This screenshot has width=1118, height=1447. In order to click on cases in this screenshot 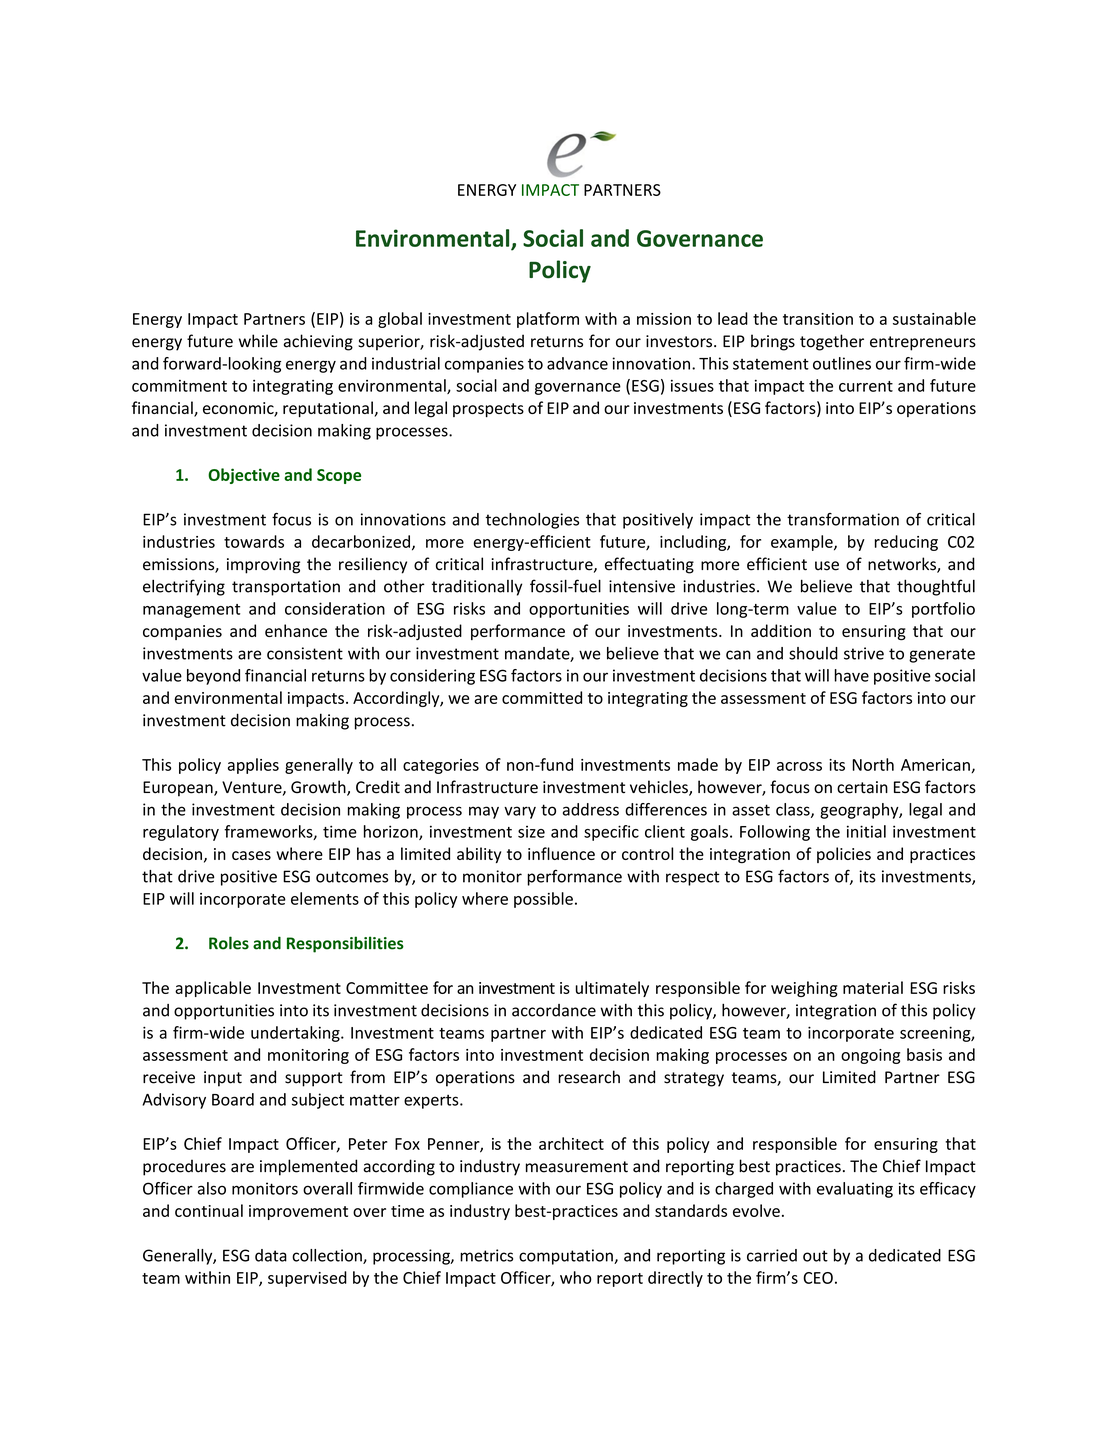, I will do `click(251, 855)`.
